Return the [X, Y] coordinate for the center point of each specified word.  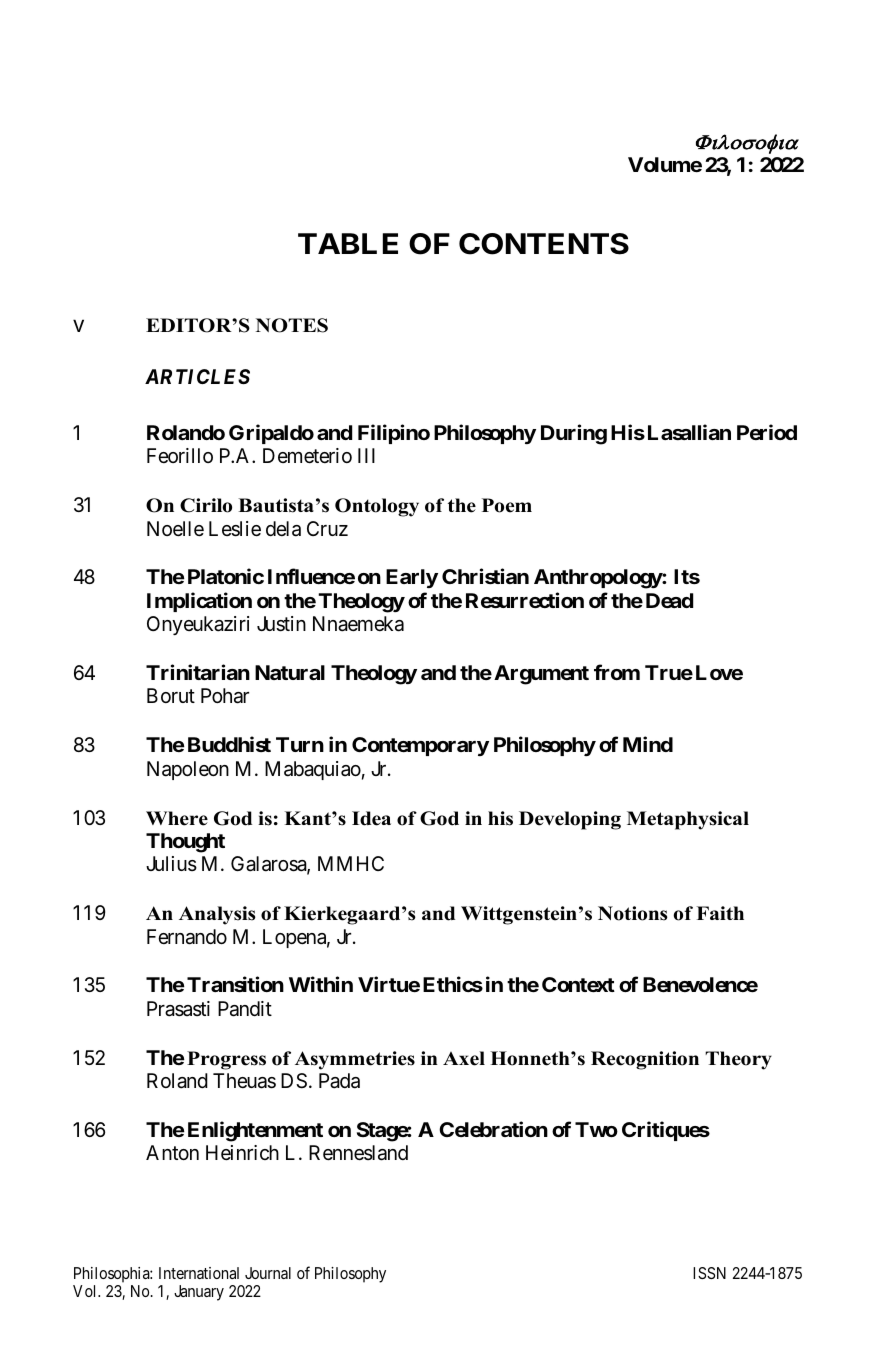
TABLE [348, 243]
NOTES [292, 325]
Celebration [493, 1129]
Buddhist [229, 744]
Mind [648, 744]
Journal [268, 1273]
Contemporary [420, 746]
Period [767, 432]
